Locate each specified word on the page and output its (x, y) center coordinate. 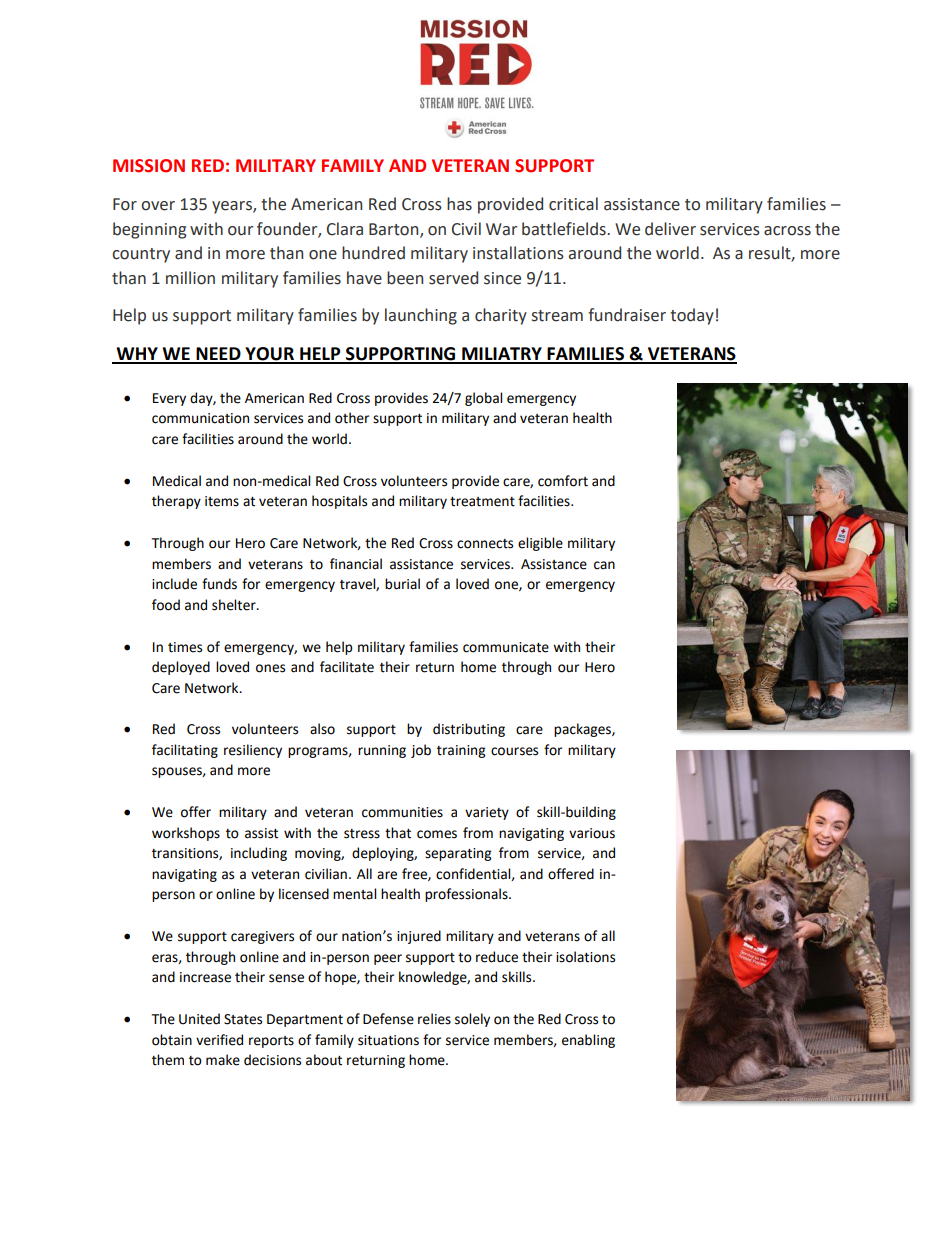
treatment (482, 502)
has (459, 204)
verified (219, 1040)
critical (573, 204)
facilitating (185, 751)
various (592, 833)
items (222, 501)
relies (434, 1019)
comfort (563, 481)
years (233, 207)
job (421, 751)
